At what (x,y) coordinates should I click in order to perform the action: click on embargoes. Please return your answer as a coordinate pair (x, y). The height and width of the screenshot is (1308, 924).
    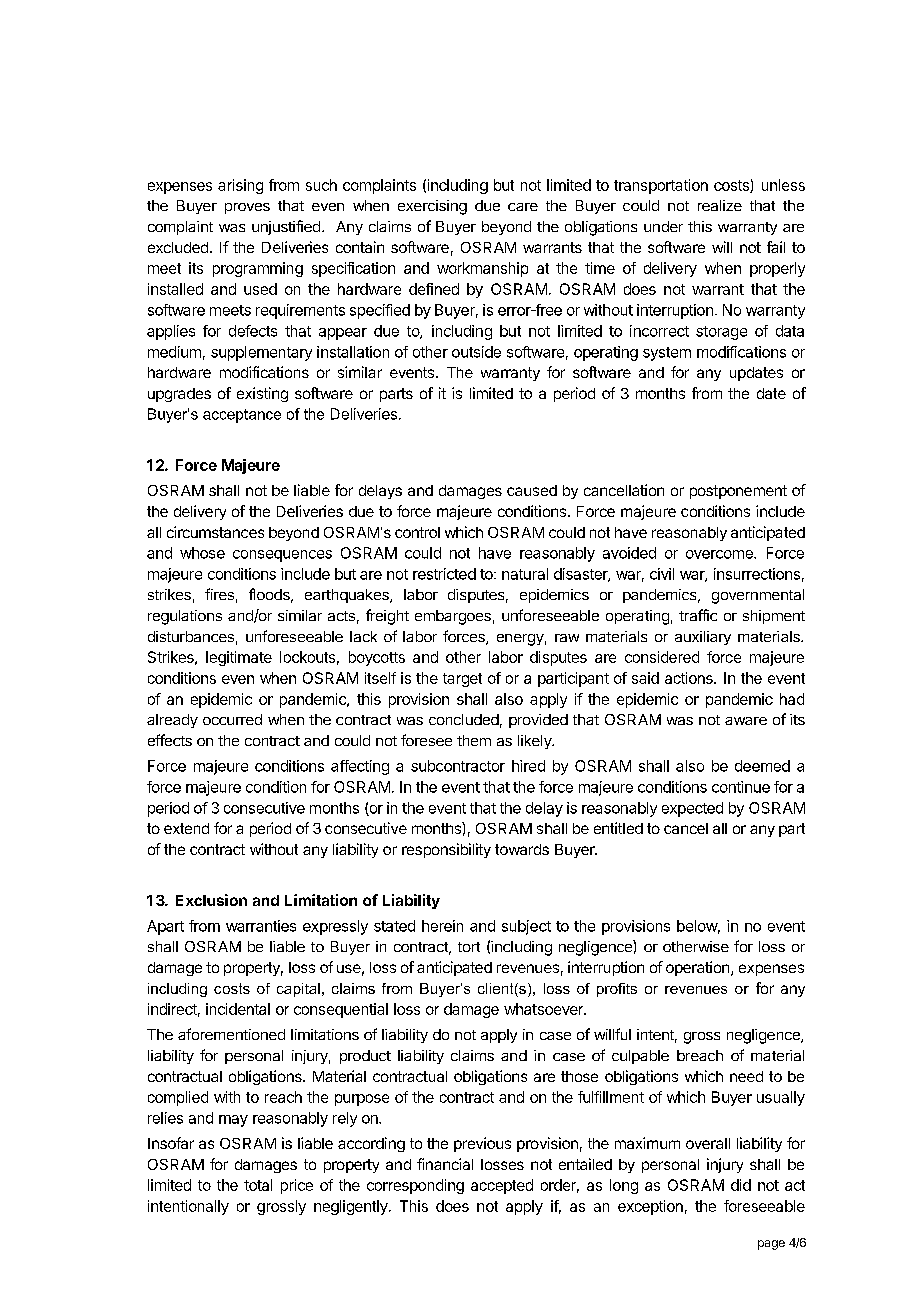
    Looking at the image, I should click on (453, 617).
